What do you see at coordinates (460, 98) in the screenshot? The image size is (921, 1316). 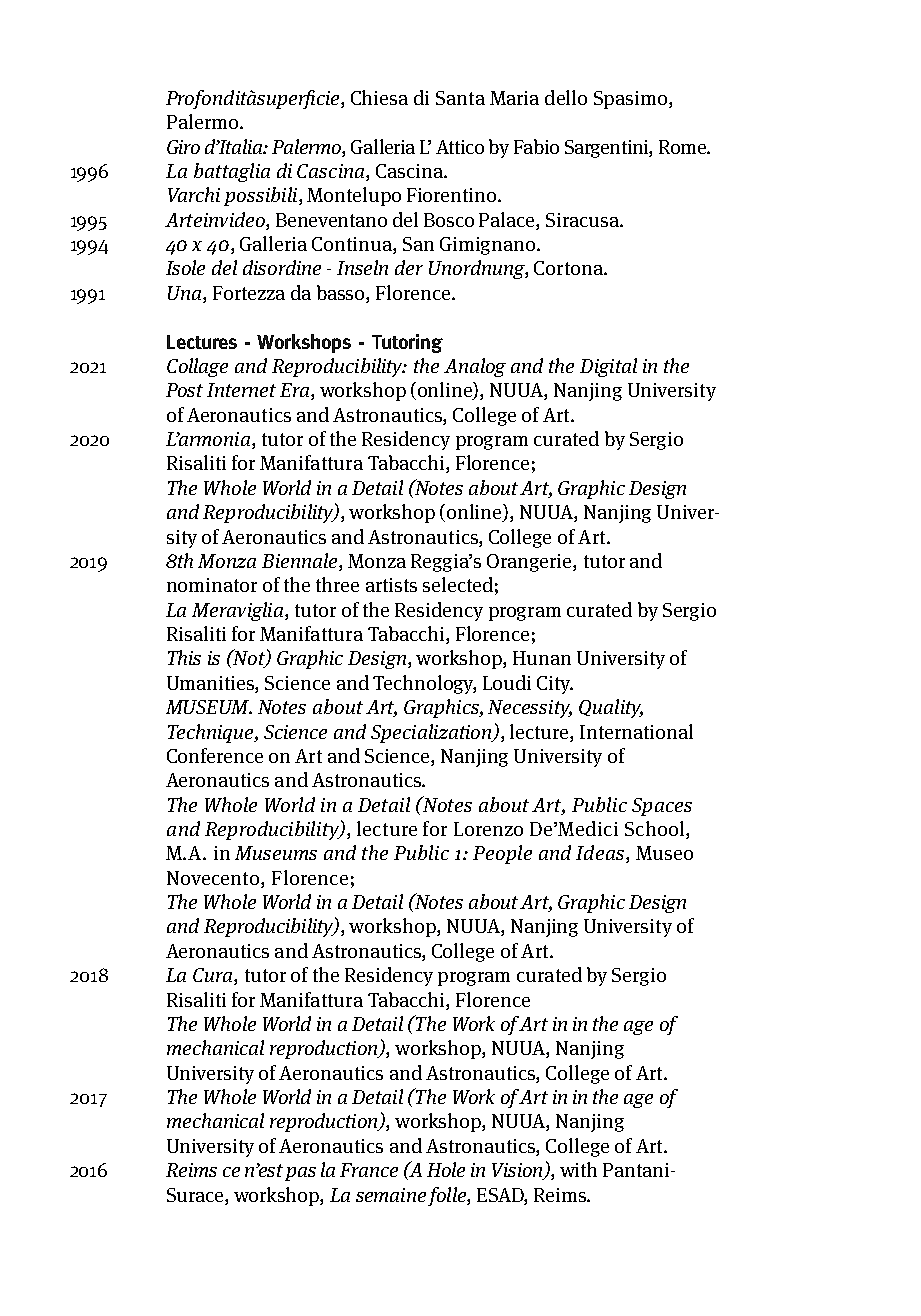 I see `Santa` at bounding box center [460, 98].
